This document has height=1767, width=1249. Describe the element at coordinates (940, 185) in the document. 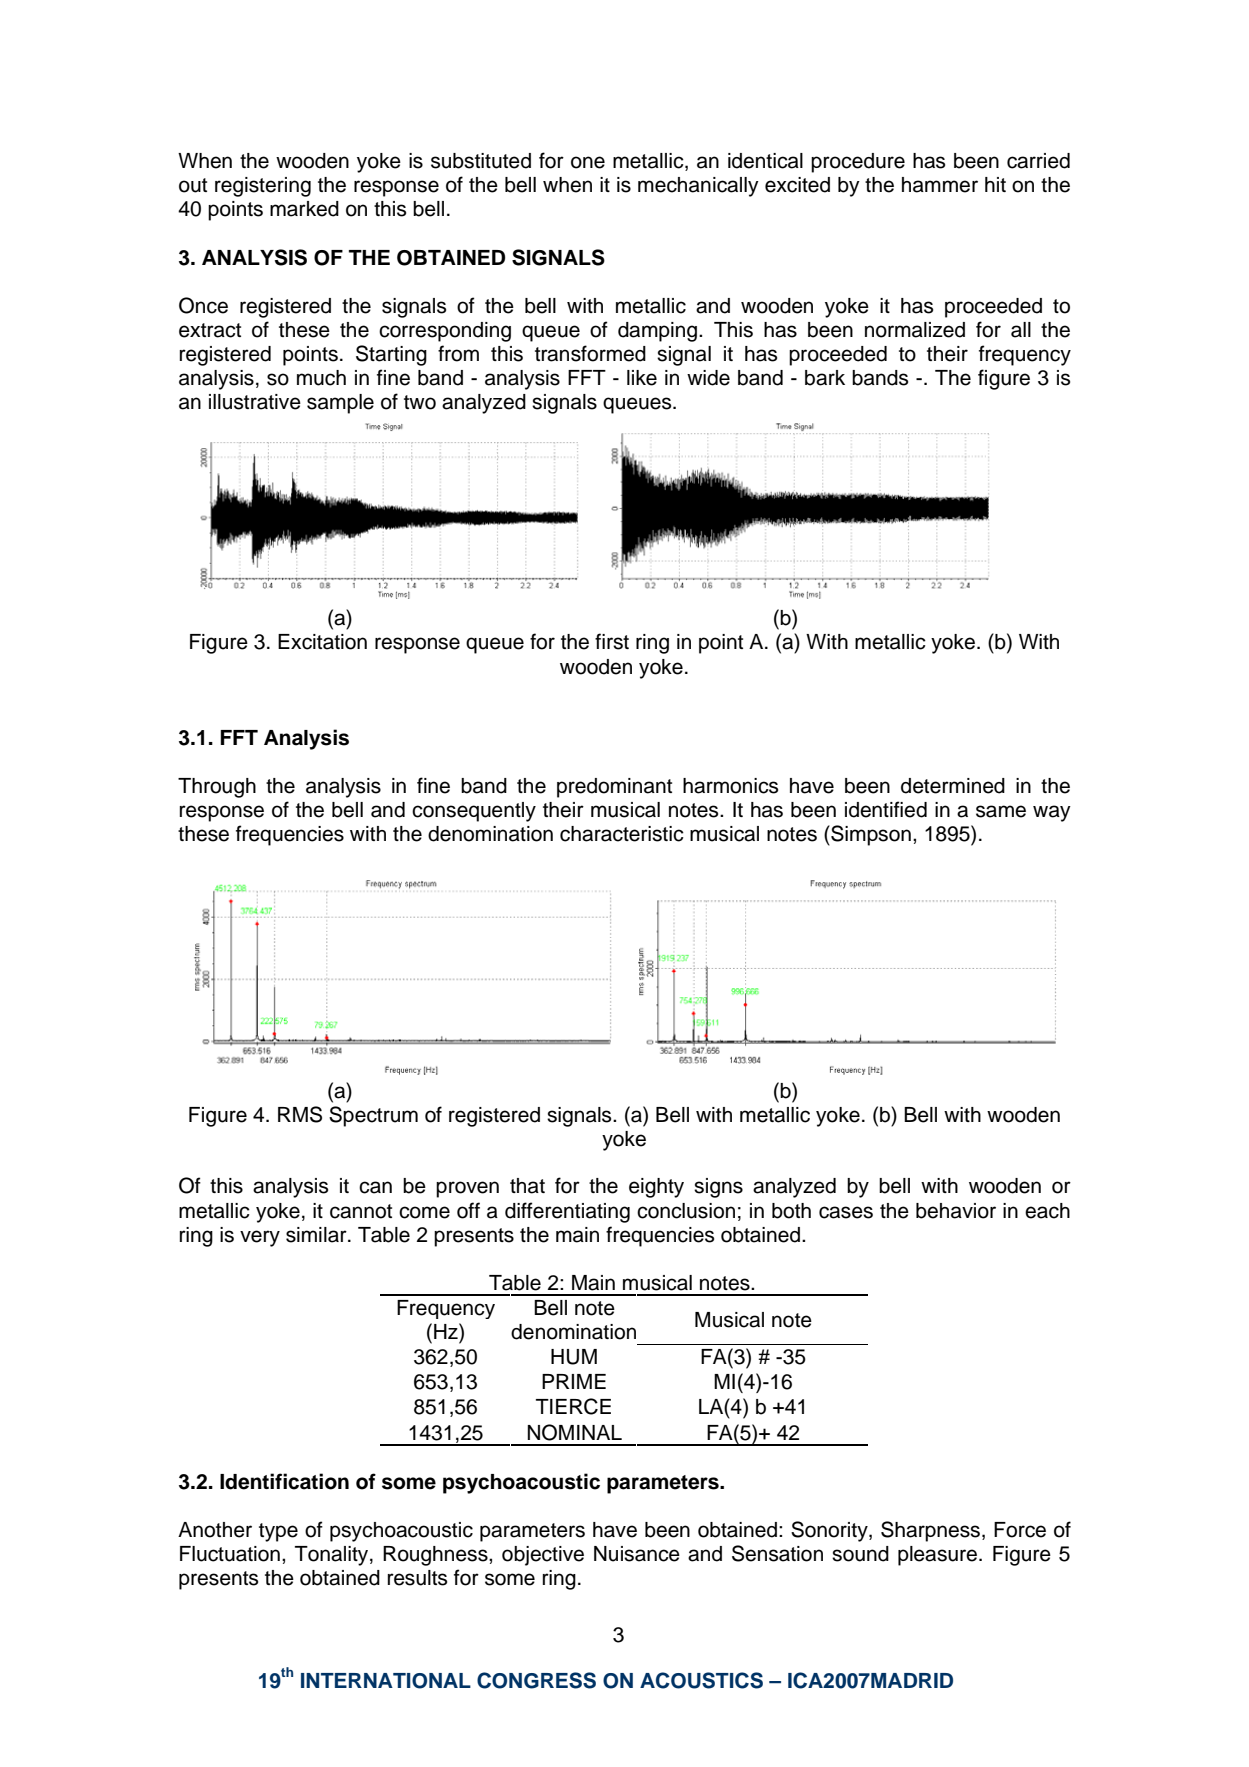

I see `hammer` at that location.
